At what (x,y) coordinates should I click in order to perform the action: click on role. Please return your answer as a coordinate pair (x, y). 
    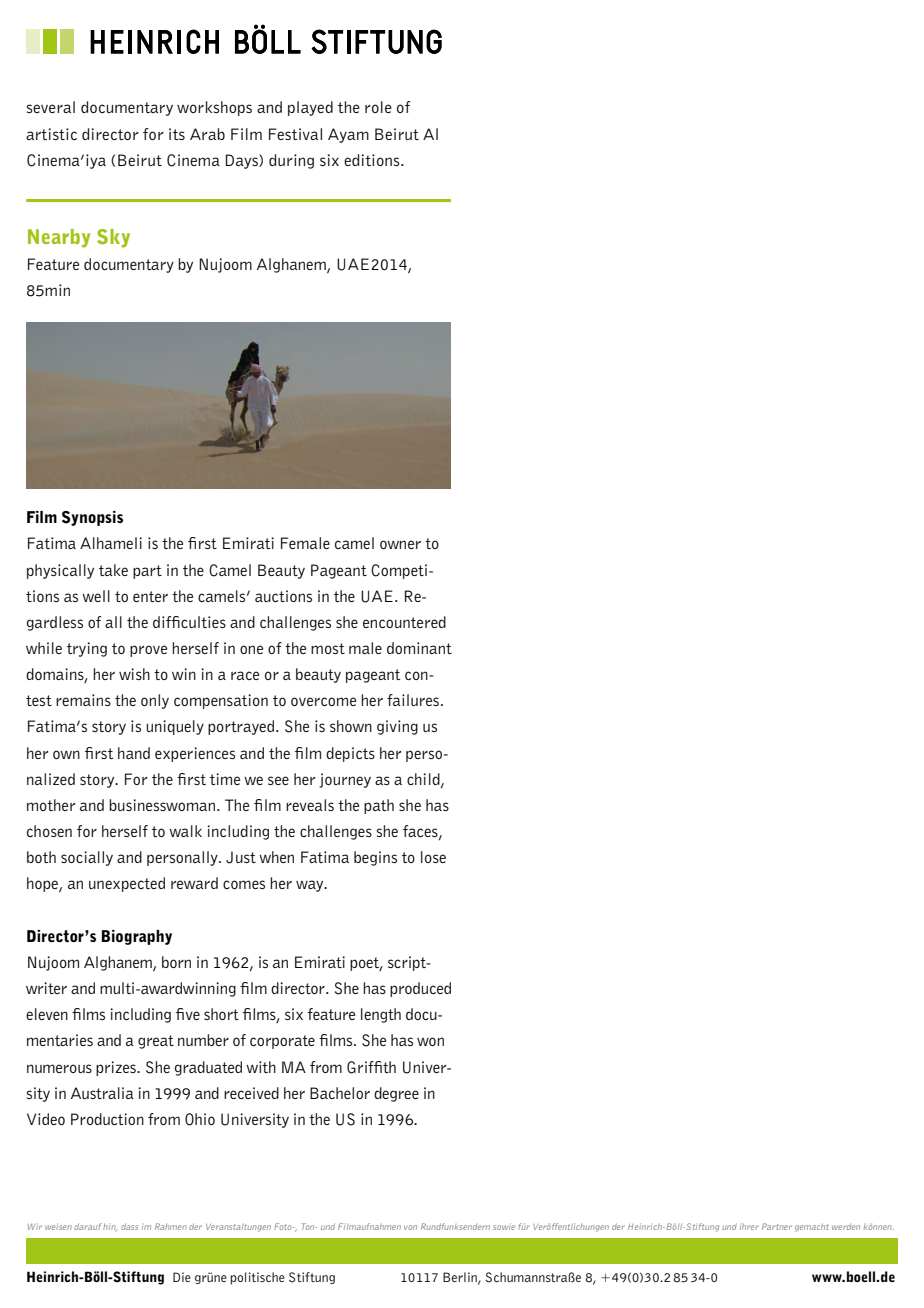
    Looking at the image, I should click on (378, 107).
